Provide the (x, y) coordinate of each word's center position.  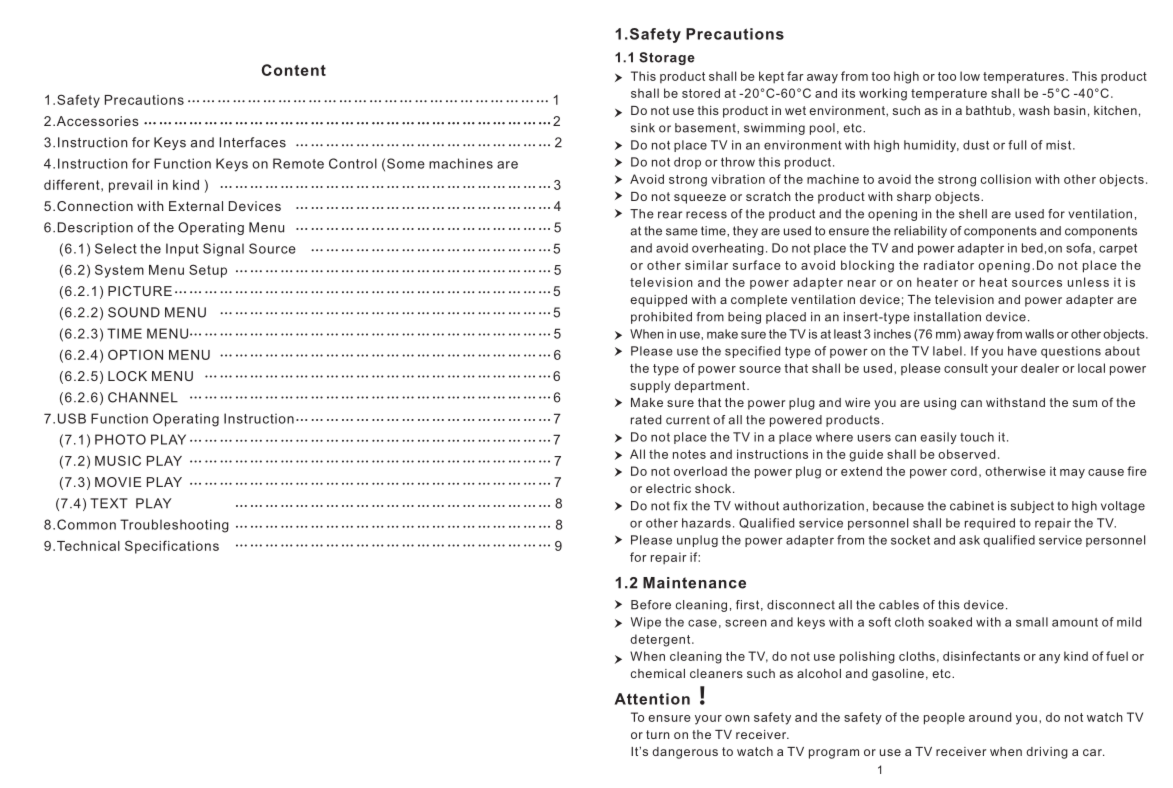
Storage (667, 58)
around (990, 717)
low (970, 76)
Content (294, 70)
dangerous (685, 753)
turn (658, 734)
